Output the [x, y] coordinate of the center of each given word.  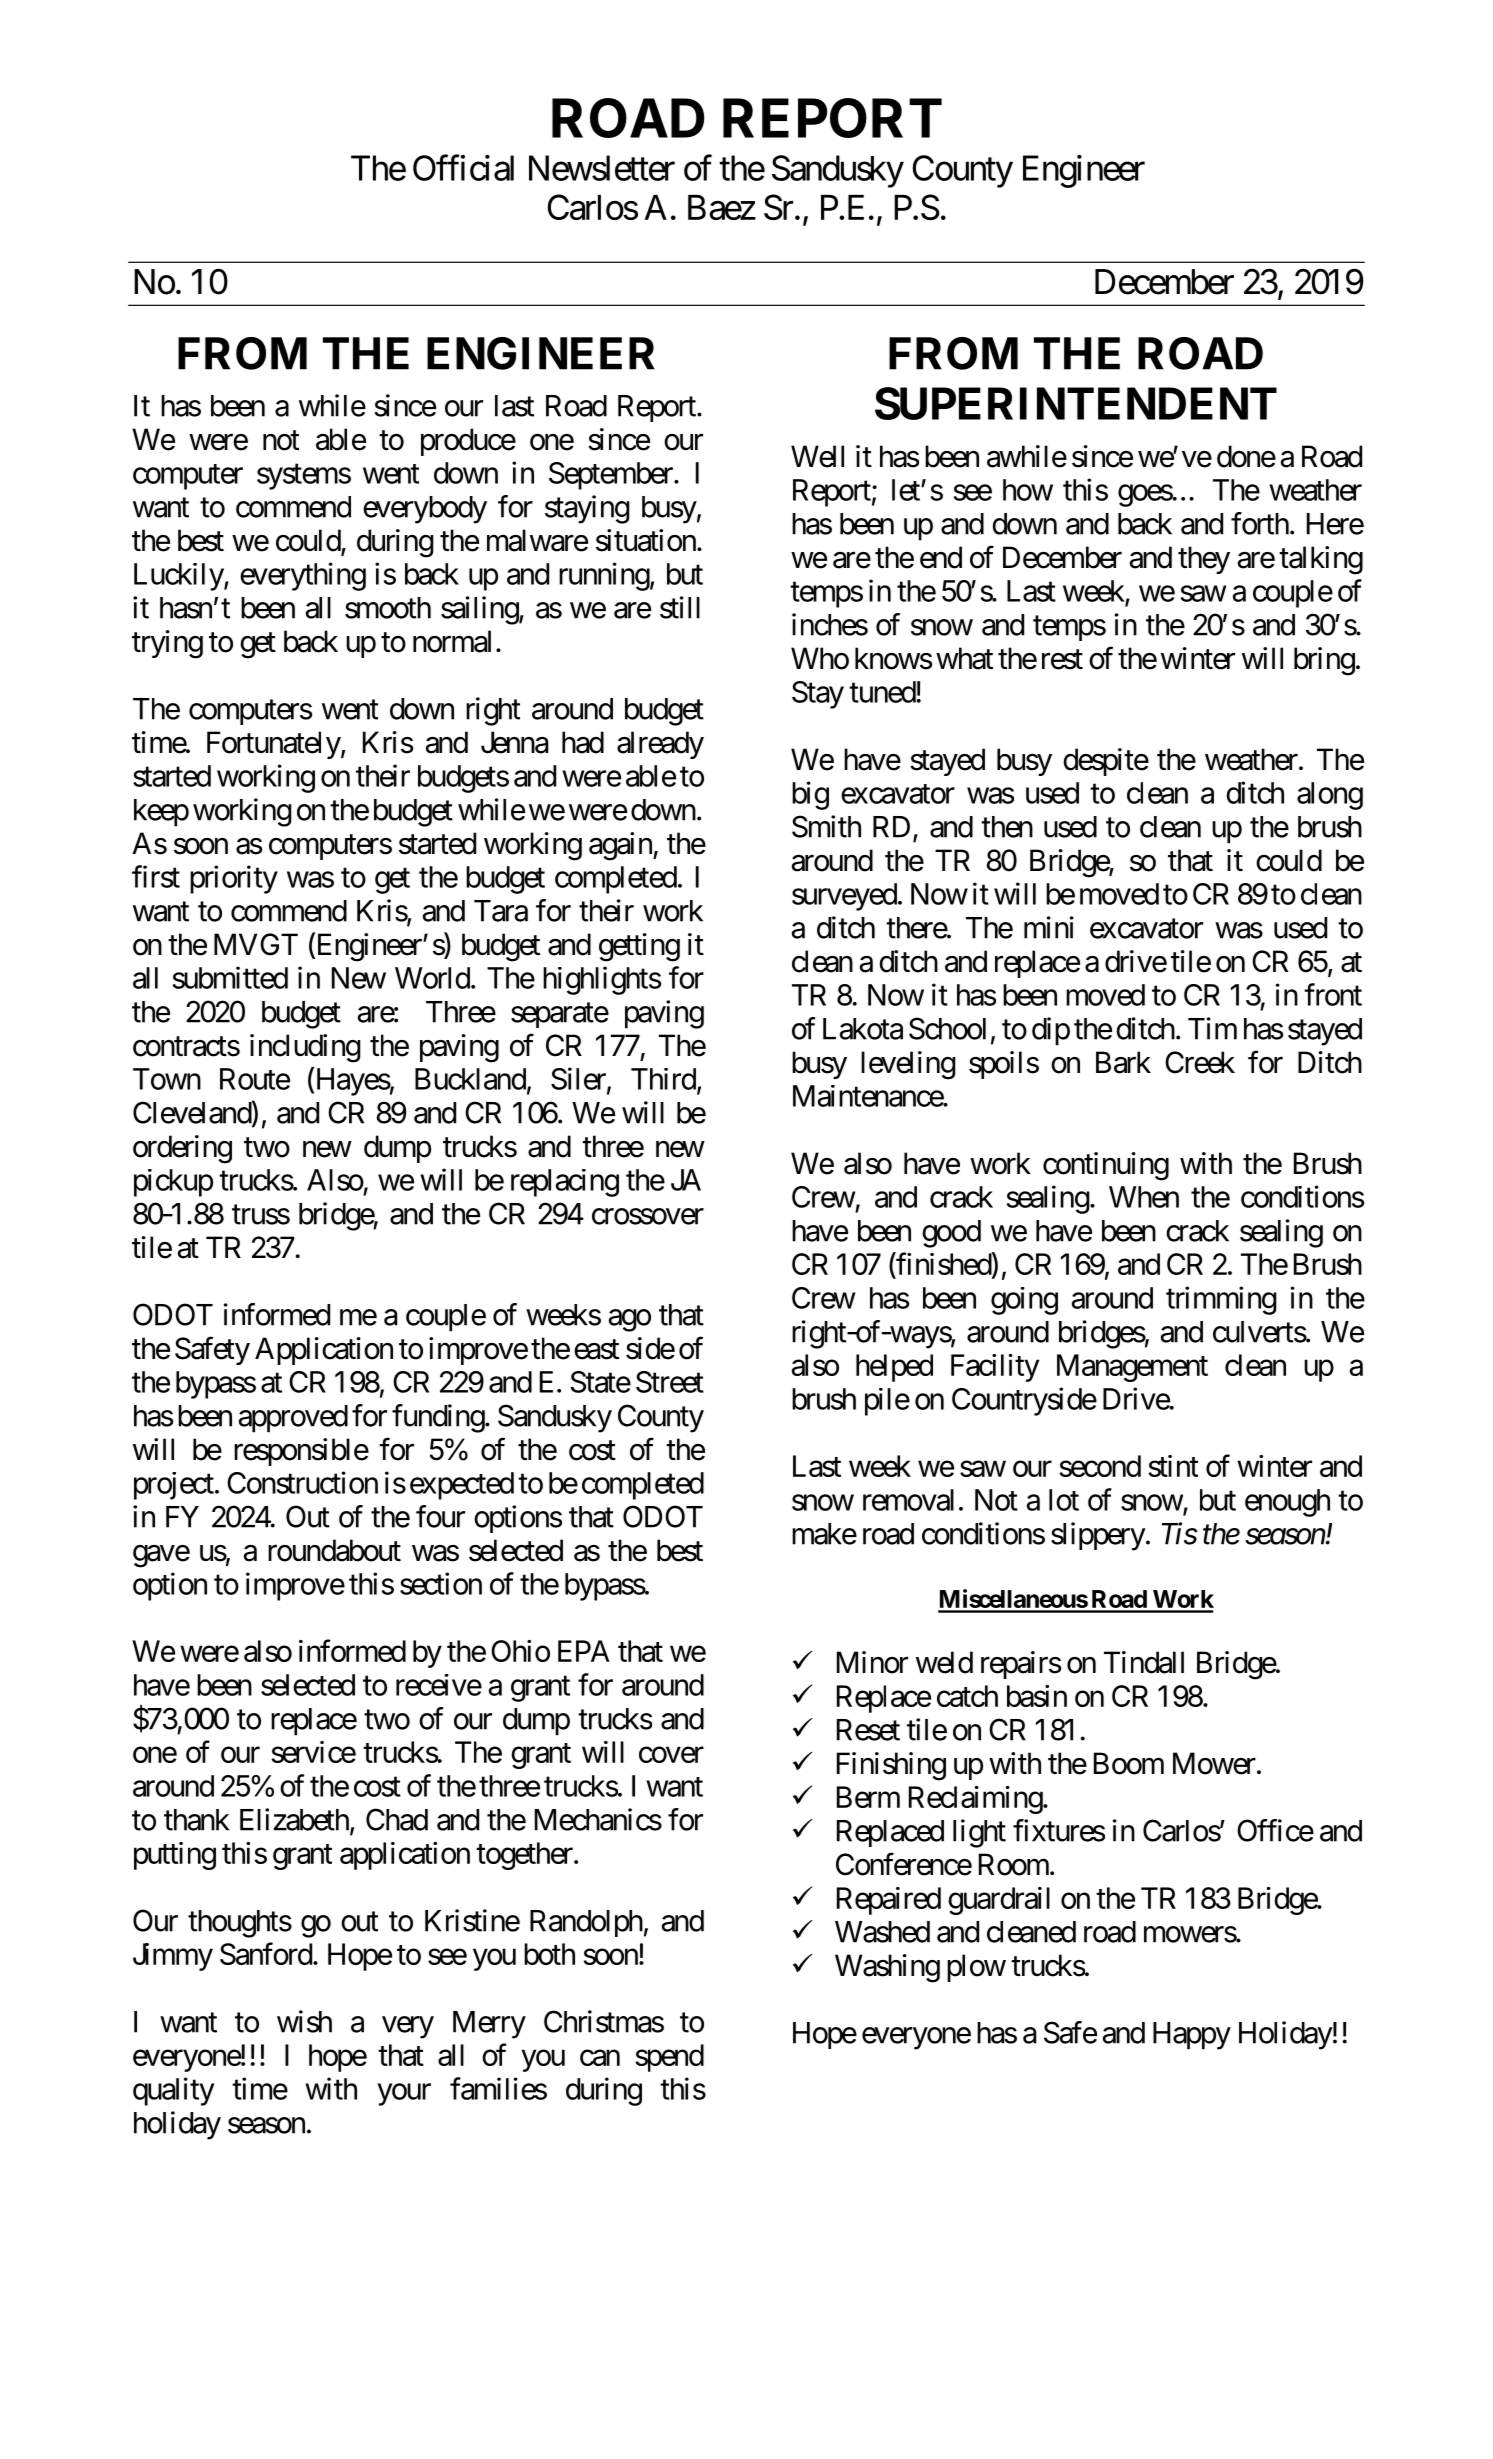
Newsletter [602, 168]
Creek [1200, 1062]
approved [293, 1419]
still [680, 607]
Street [670, 1382]
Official [463, 168]
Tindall [1144, 1662]
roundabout [334, 1550]
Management [1132, 1368]
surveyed [844, 897]
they [1204, 560]
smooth [388, 608]
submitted [230, 977]
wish [304, 2021]
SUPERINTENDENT [1076, 403]
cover [671, 1755]
